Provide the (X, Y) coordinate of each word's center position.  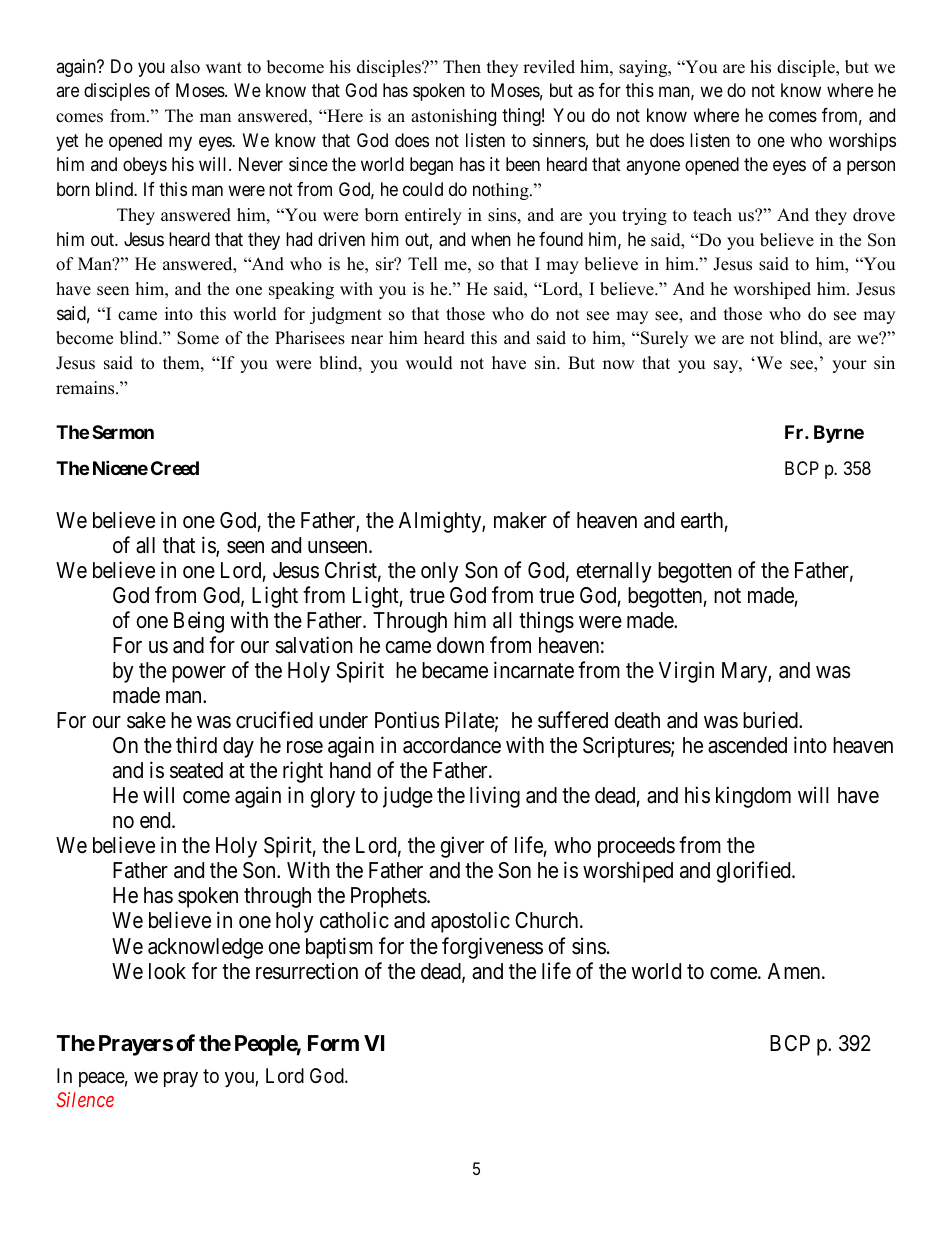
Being (199, 622)
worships (862, 142)
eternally (614, 572)
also (185, 67)
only (440, 572)
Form (333, 1043)
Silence (85, 1099)
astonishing (453, 117)
